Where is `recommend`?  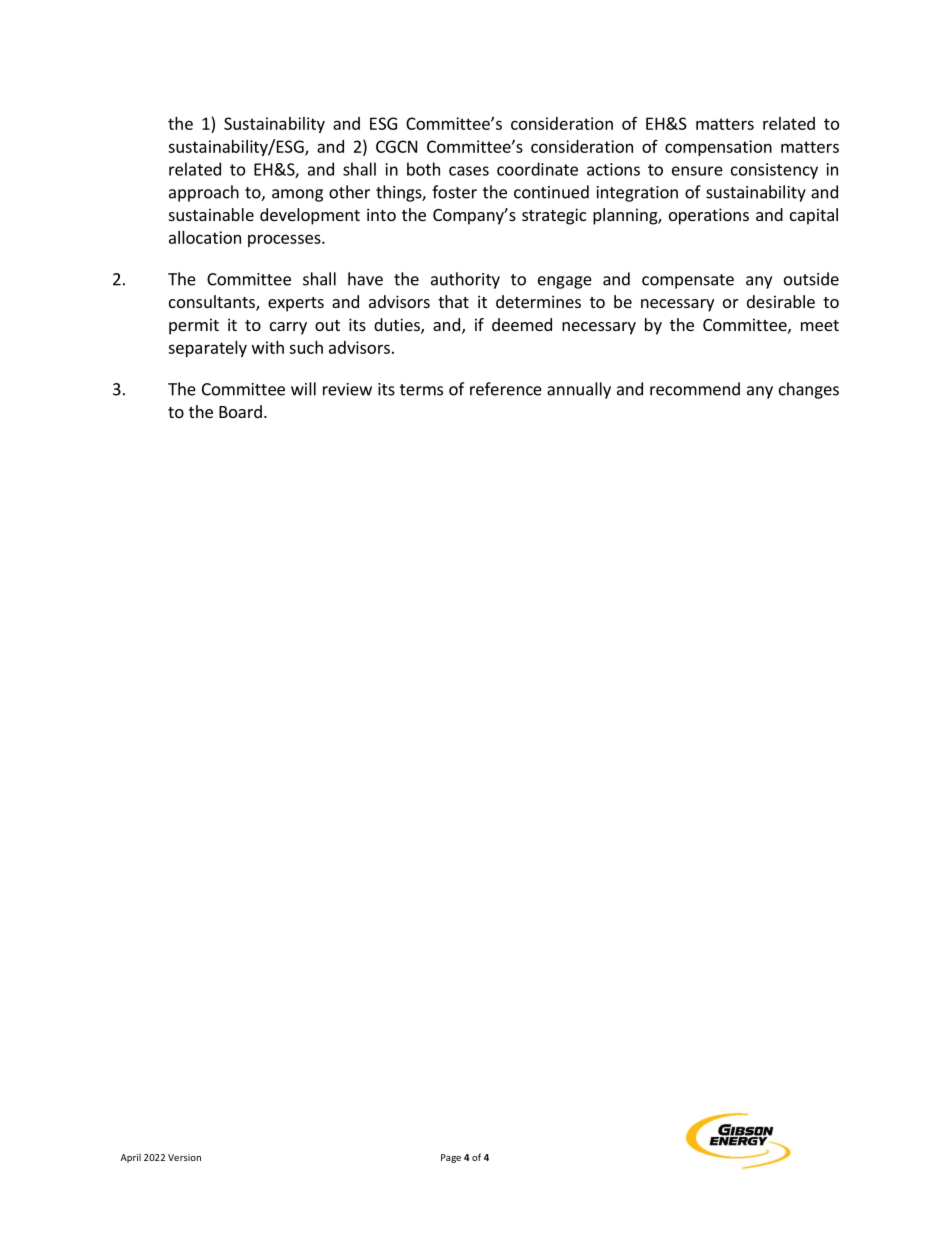 recommend is located at coordinates (695, 389).
